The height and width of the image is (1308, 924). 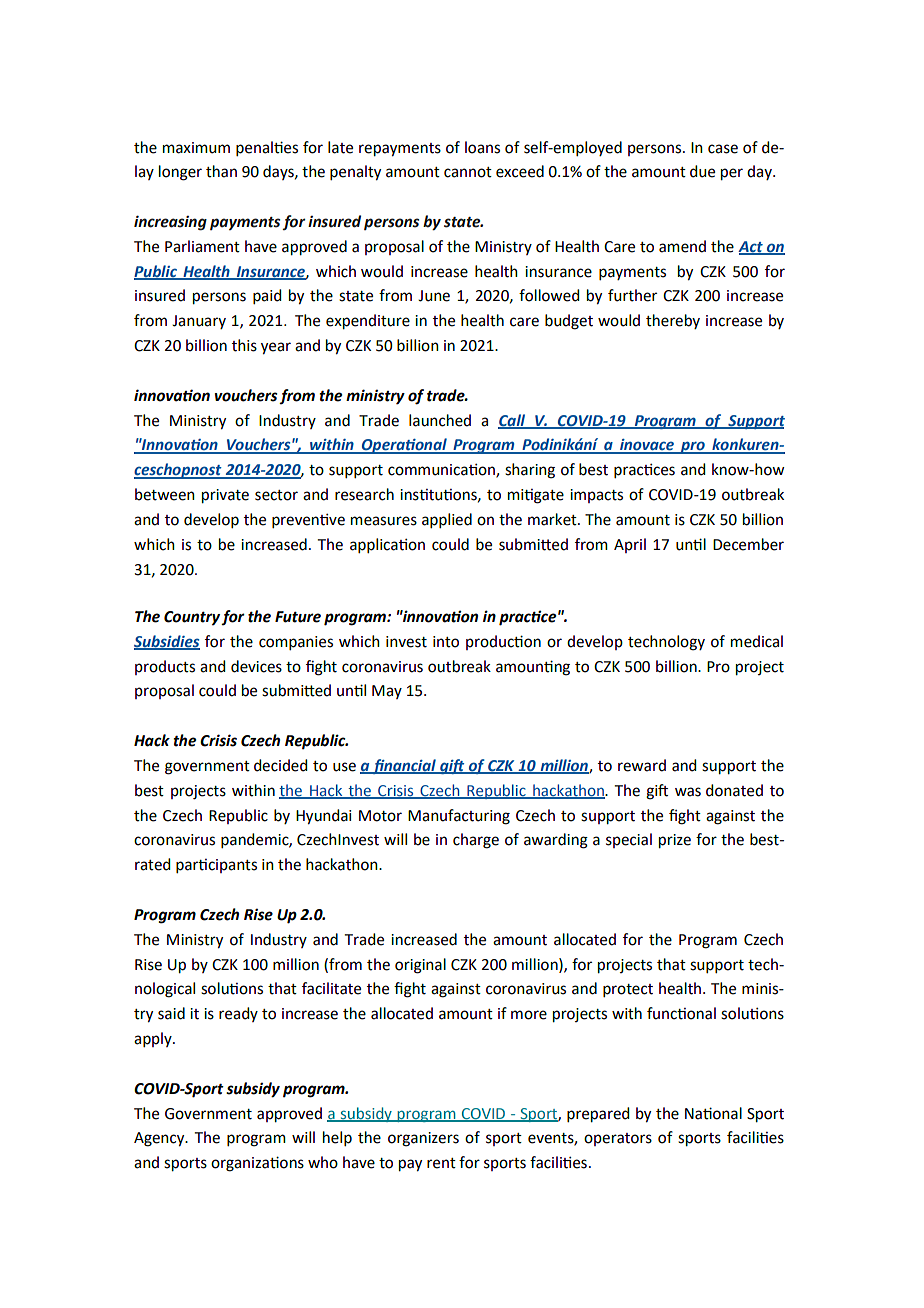 What do you see at coordinates (447, 520) in the image?
I see `applied` at bounding box center [447, 520].
